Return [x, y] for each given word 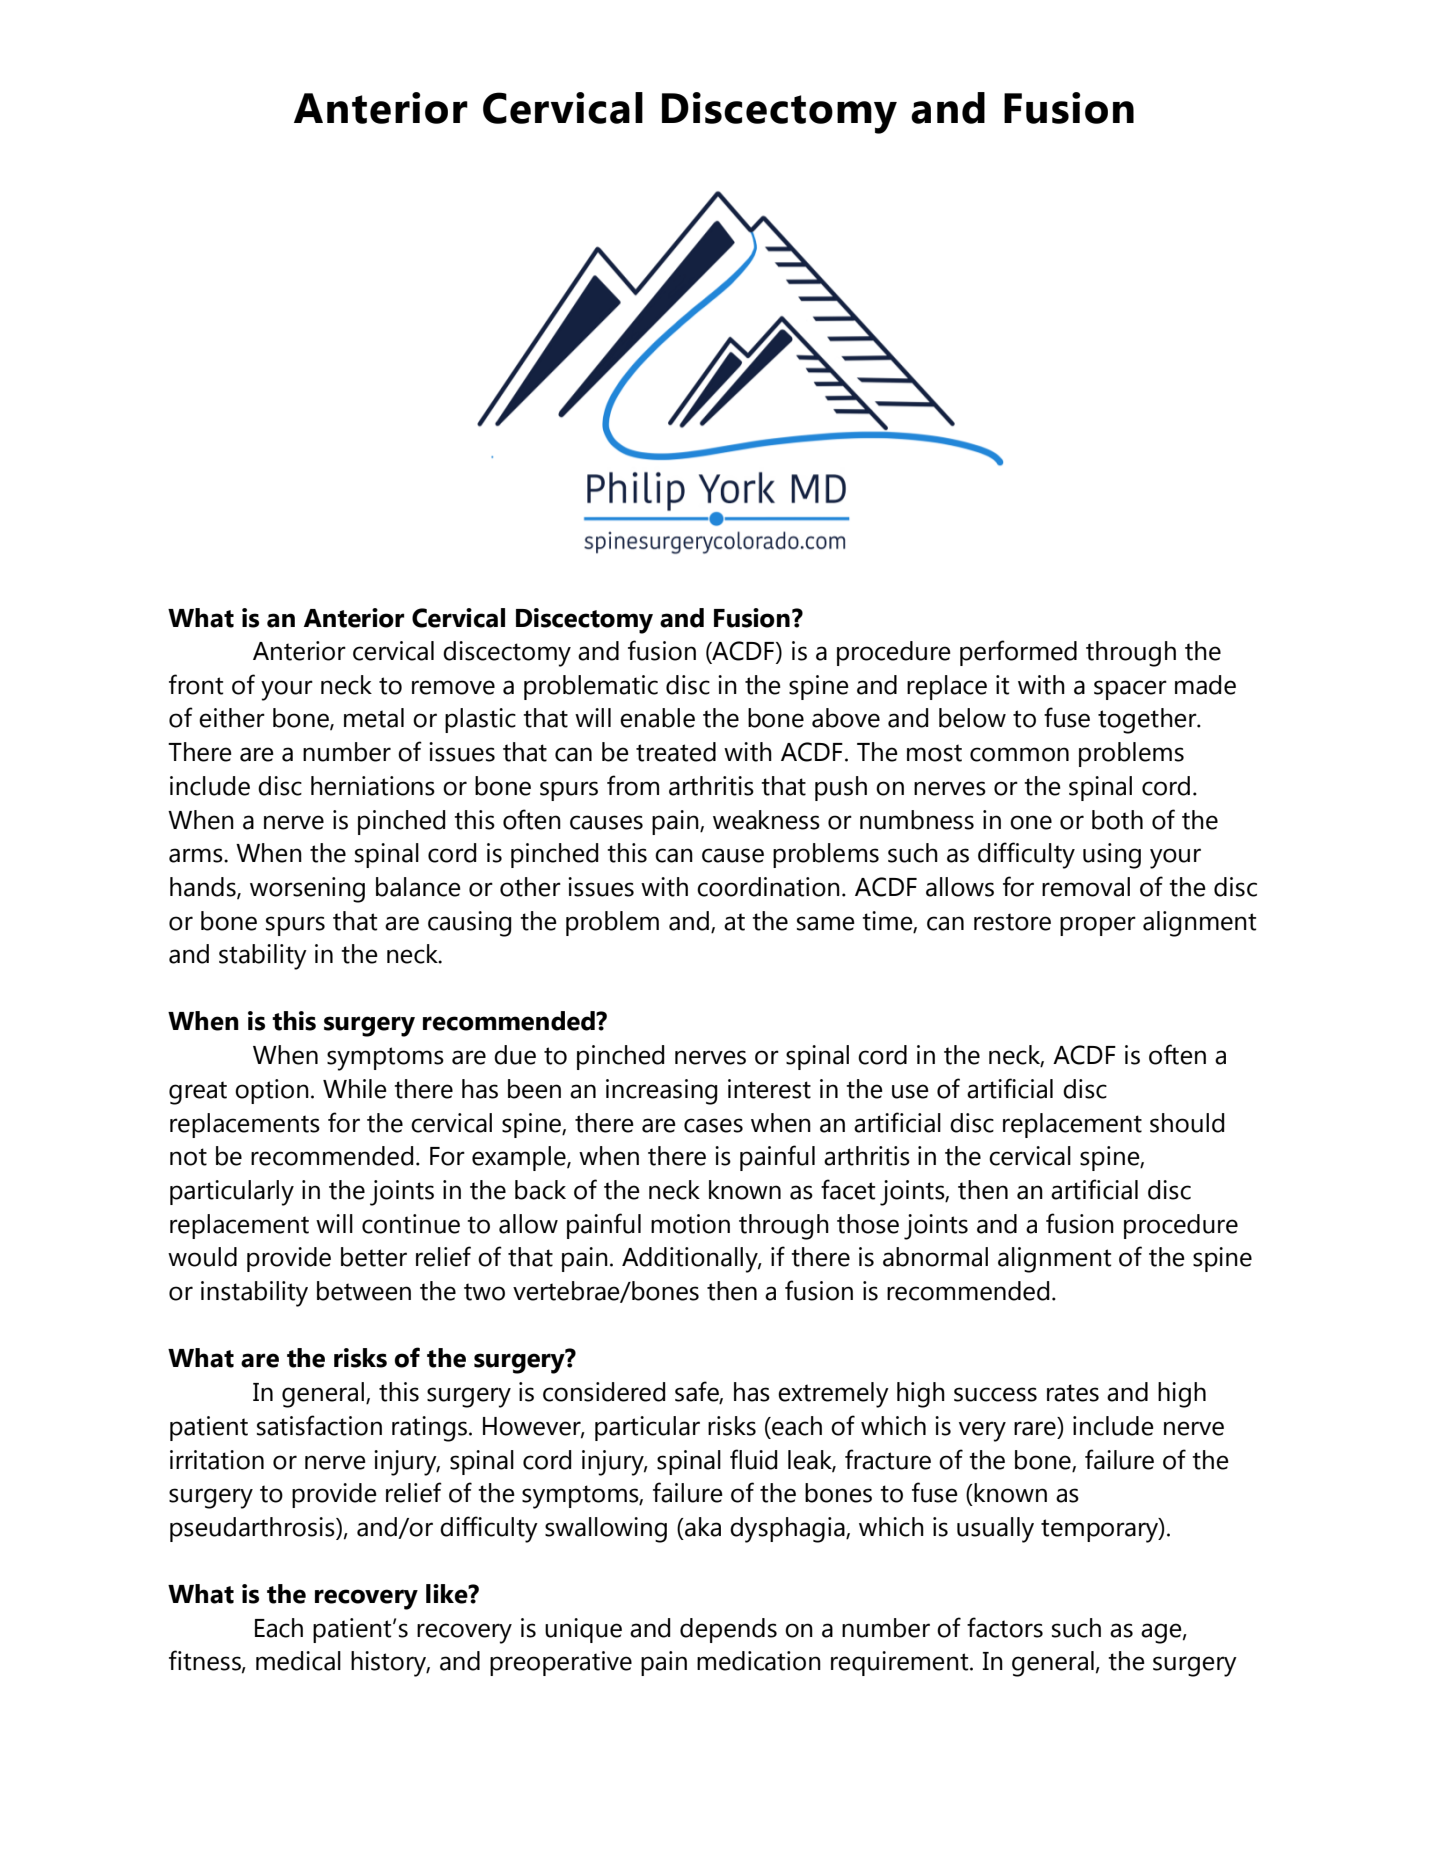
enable [657, 718]
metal [374, 718]
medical [298, 1661]
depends [728, 1630]
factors [1005, 1627]
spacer [1130, 690]
